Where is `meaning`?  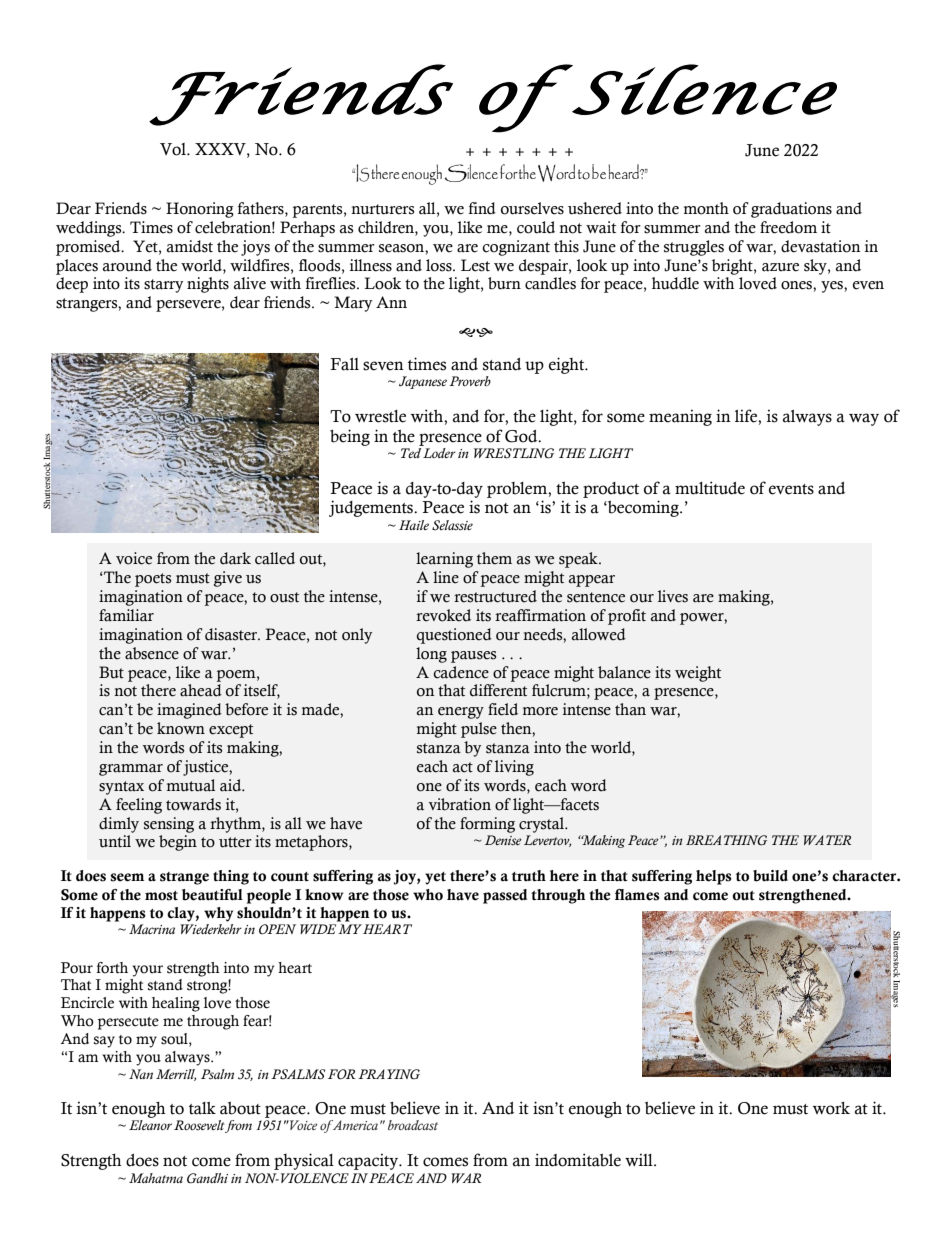
meaning is located at coordinates (680, 417).
